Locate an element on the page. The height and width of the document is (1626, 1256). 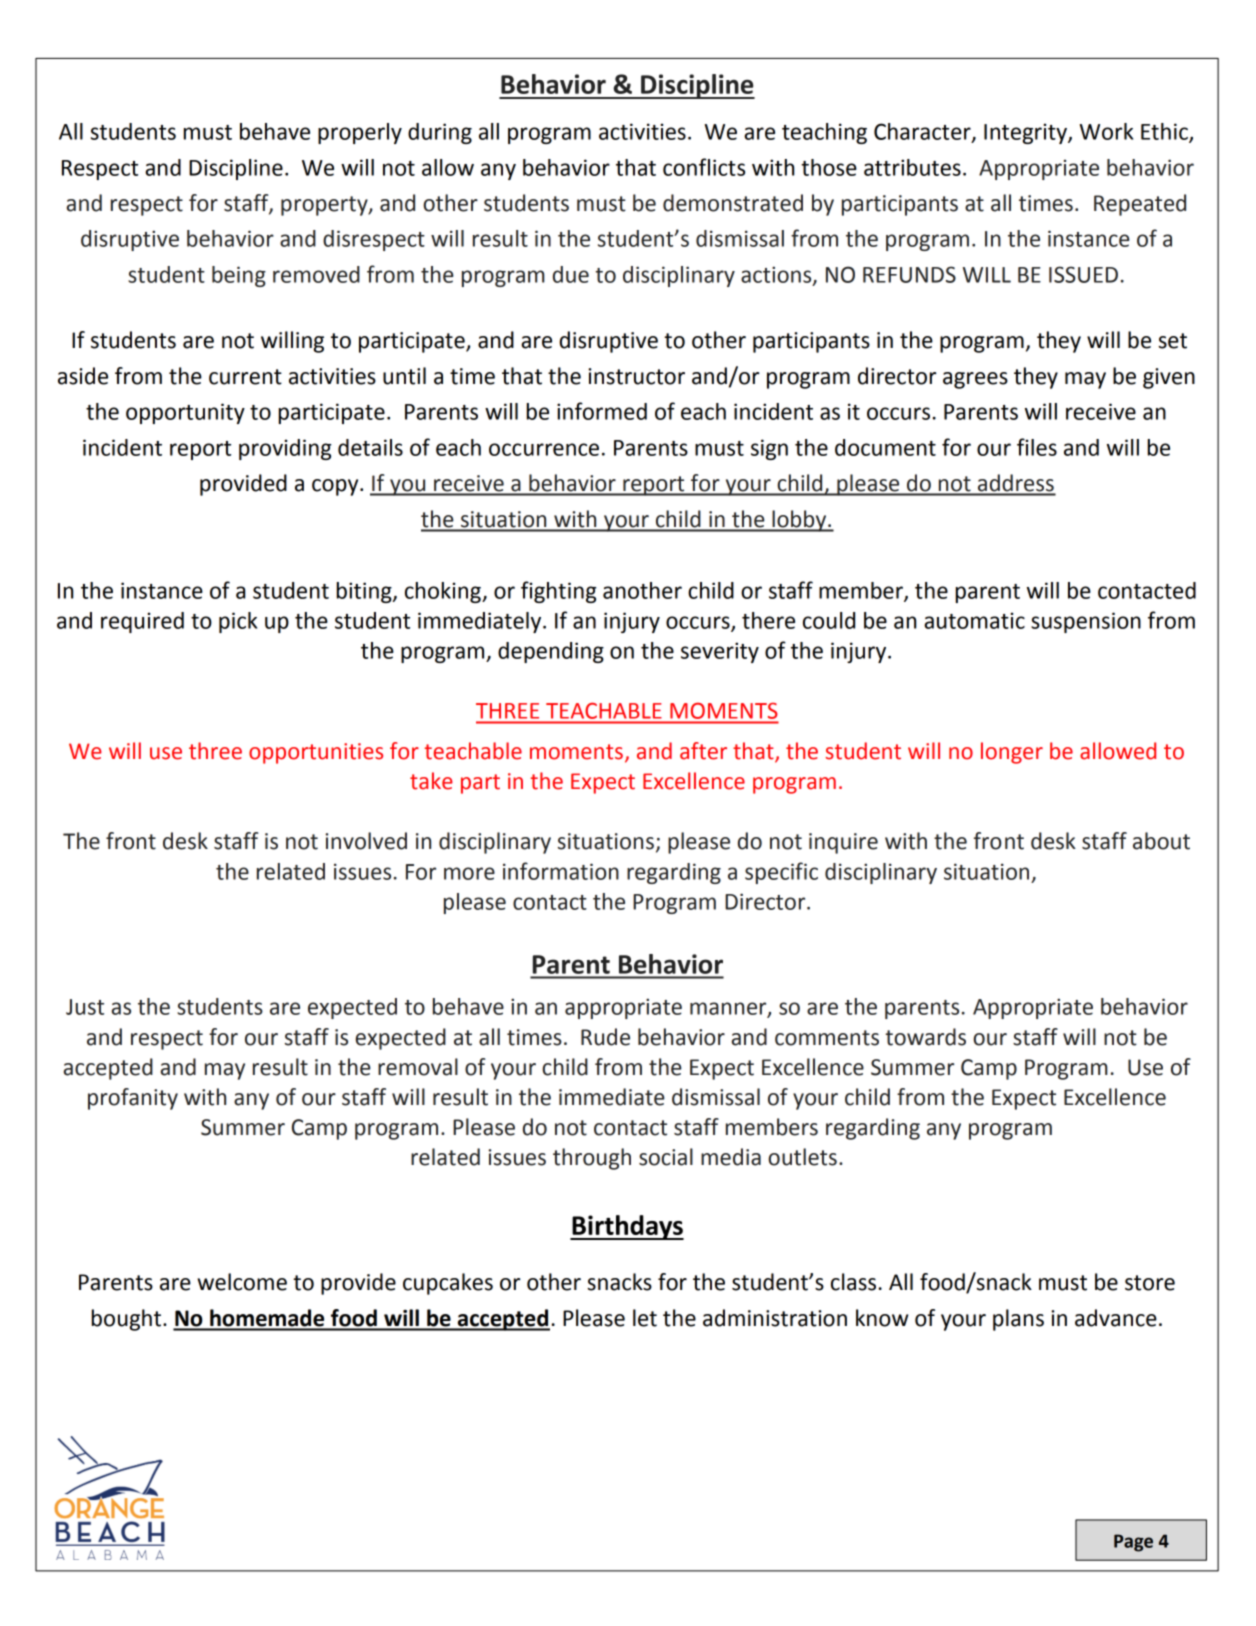
Integrity is located at coordinates (1026, 133).
